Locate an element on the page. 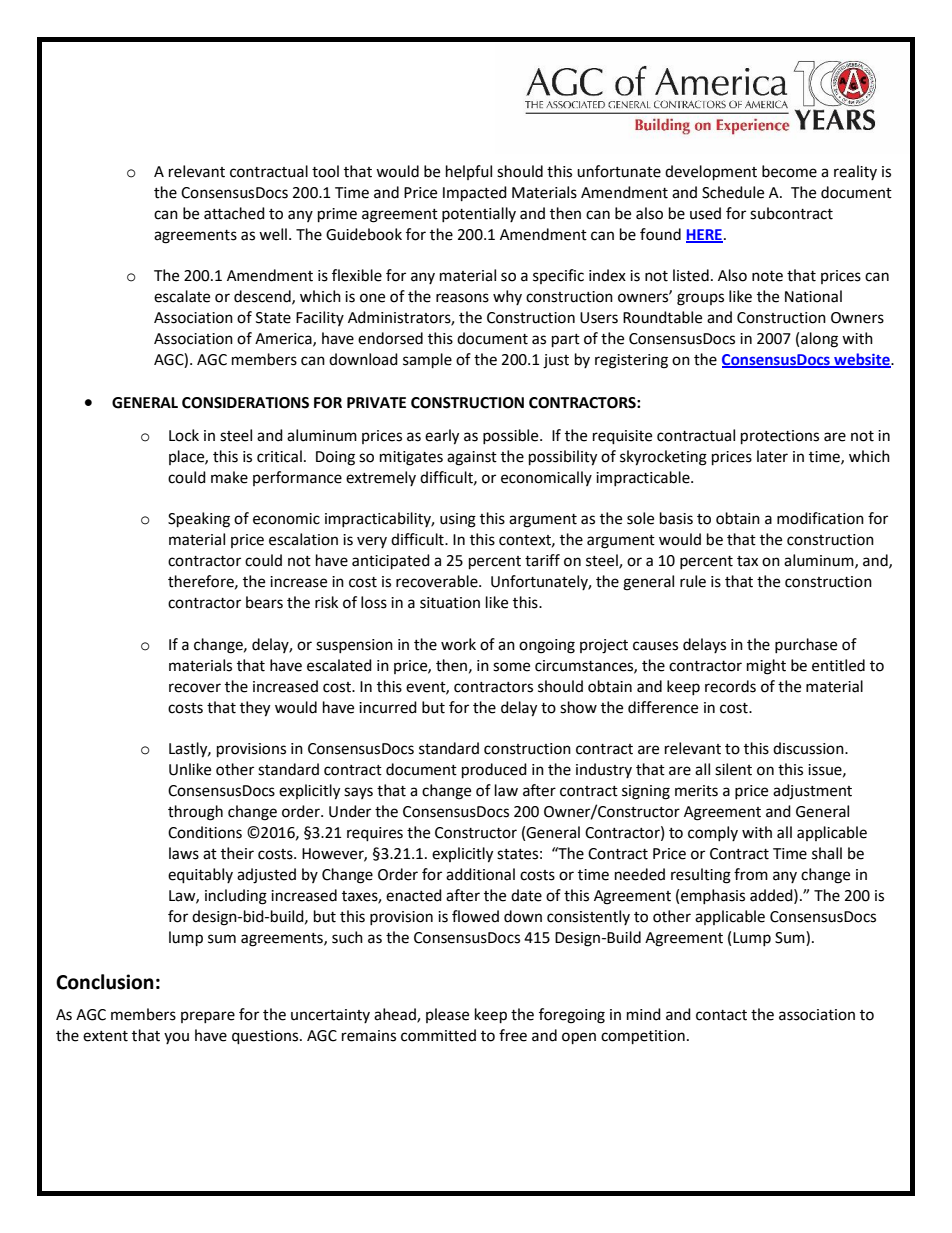 The height and width of the page is (1233, 952). attached is located at coordinates (234, 213).
